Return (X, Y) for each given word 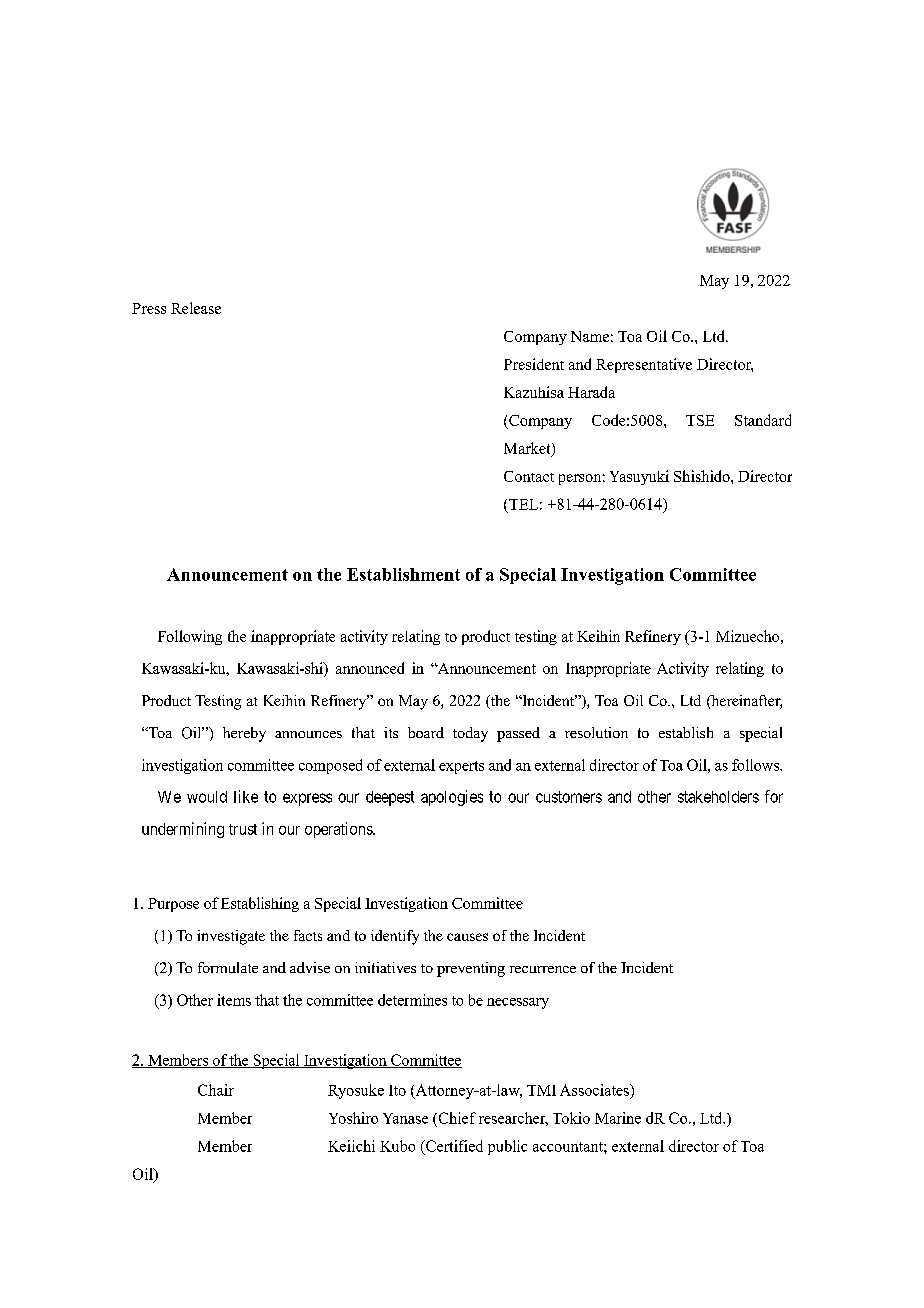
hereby (244, 734)
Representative (644, 365)
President (534, 364)
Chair (216, 1090)
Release (196, 308)
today (470, 734)
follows (756, 765)
